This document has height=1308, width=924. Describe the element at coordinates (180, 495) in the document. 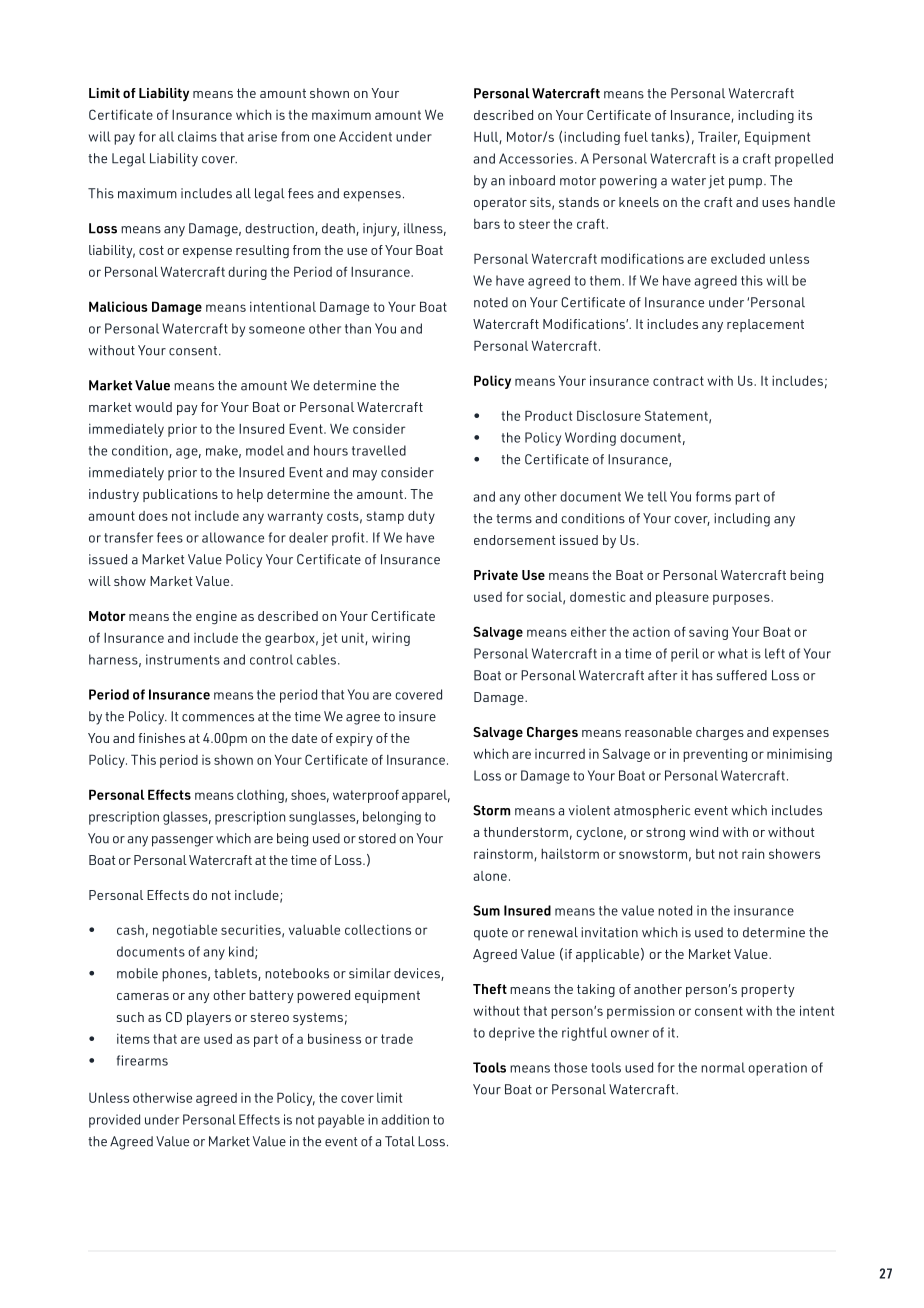

I see `publications` at that location.
